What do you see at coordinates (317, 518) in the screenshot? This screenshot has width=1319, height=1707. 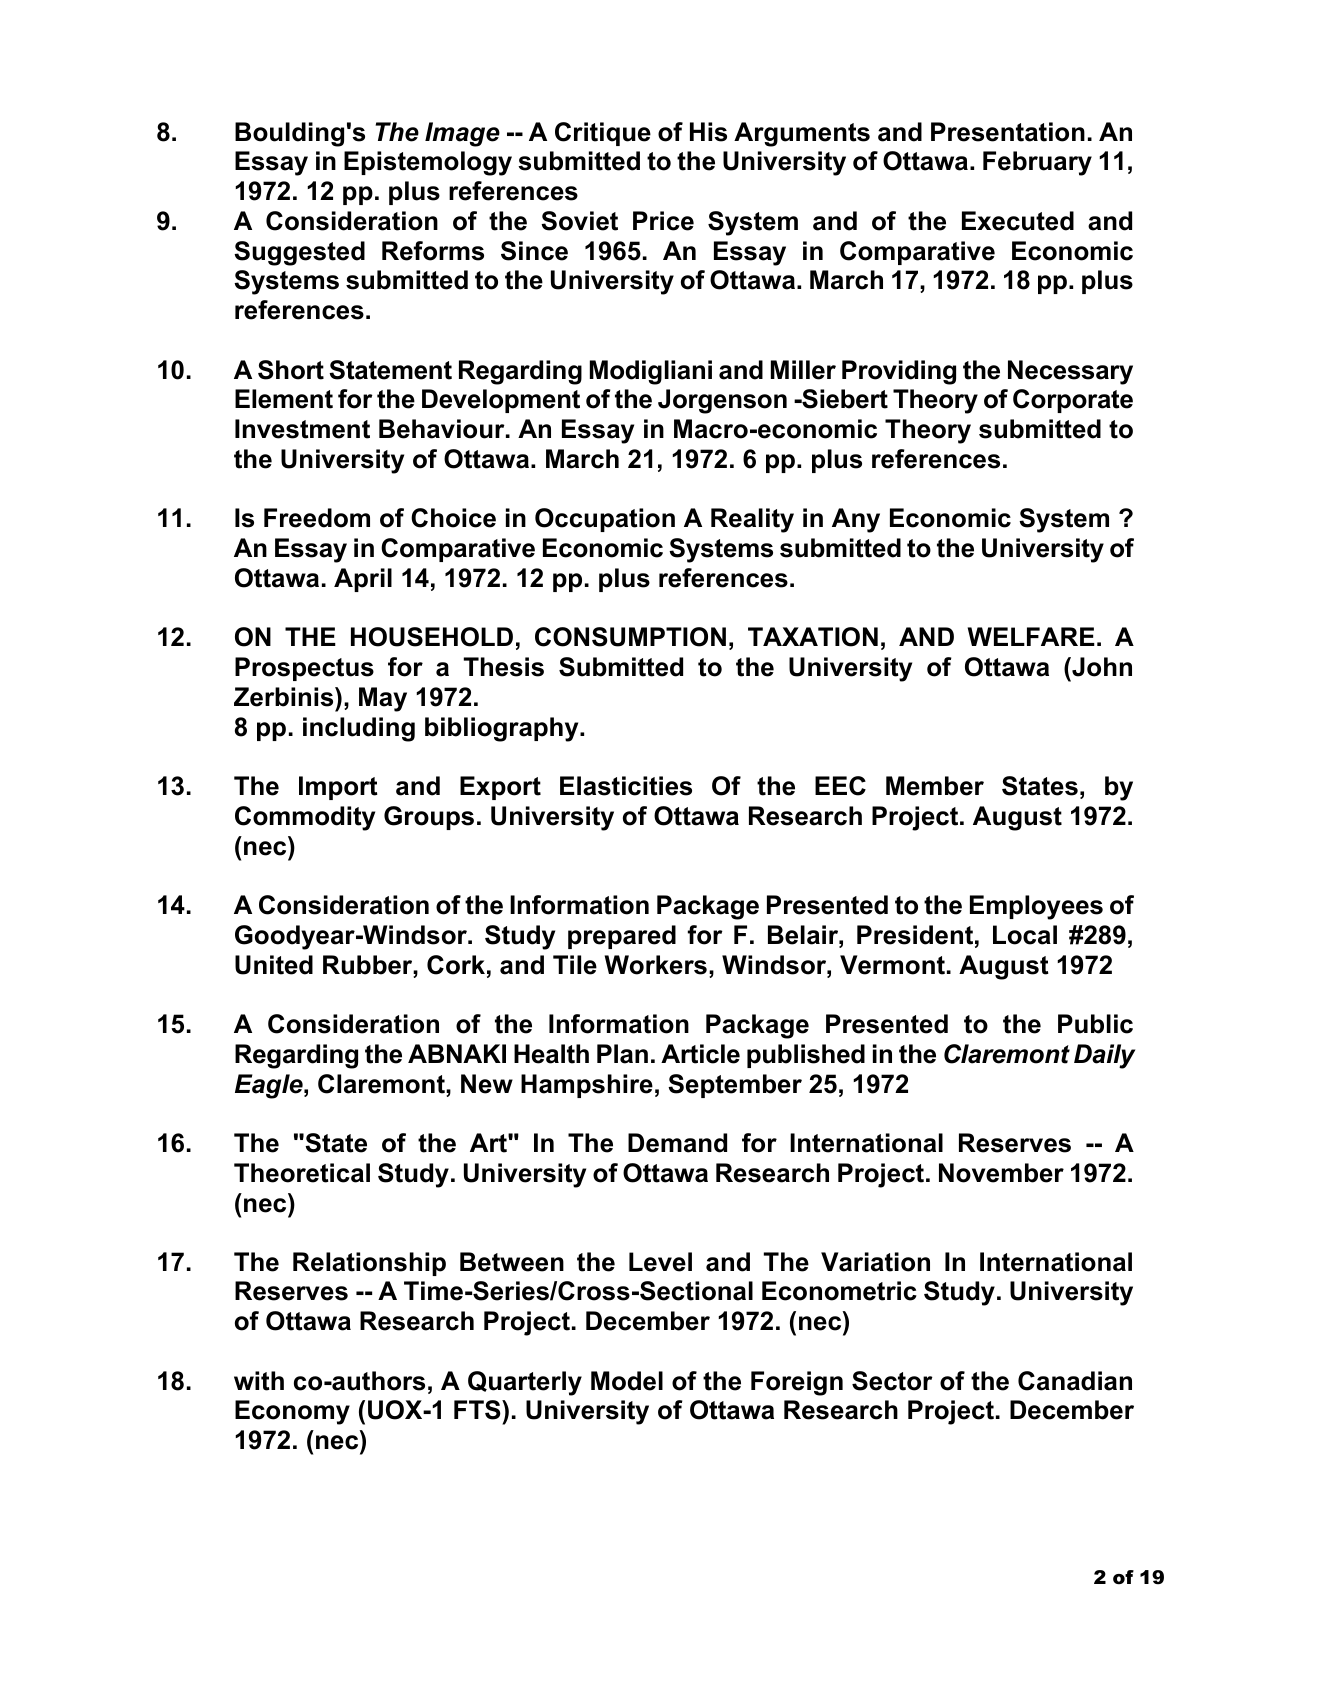 I see `Freedom` at bounding box center [317, 518].
